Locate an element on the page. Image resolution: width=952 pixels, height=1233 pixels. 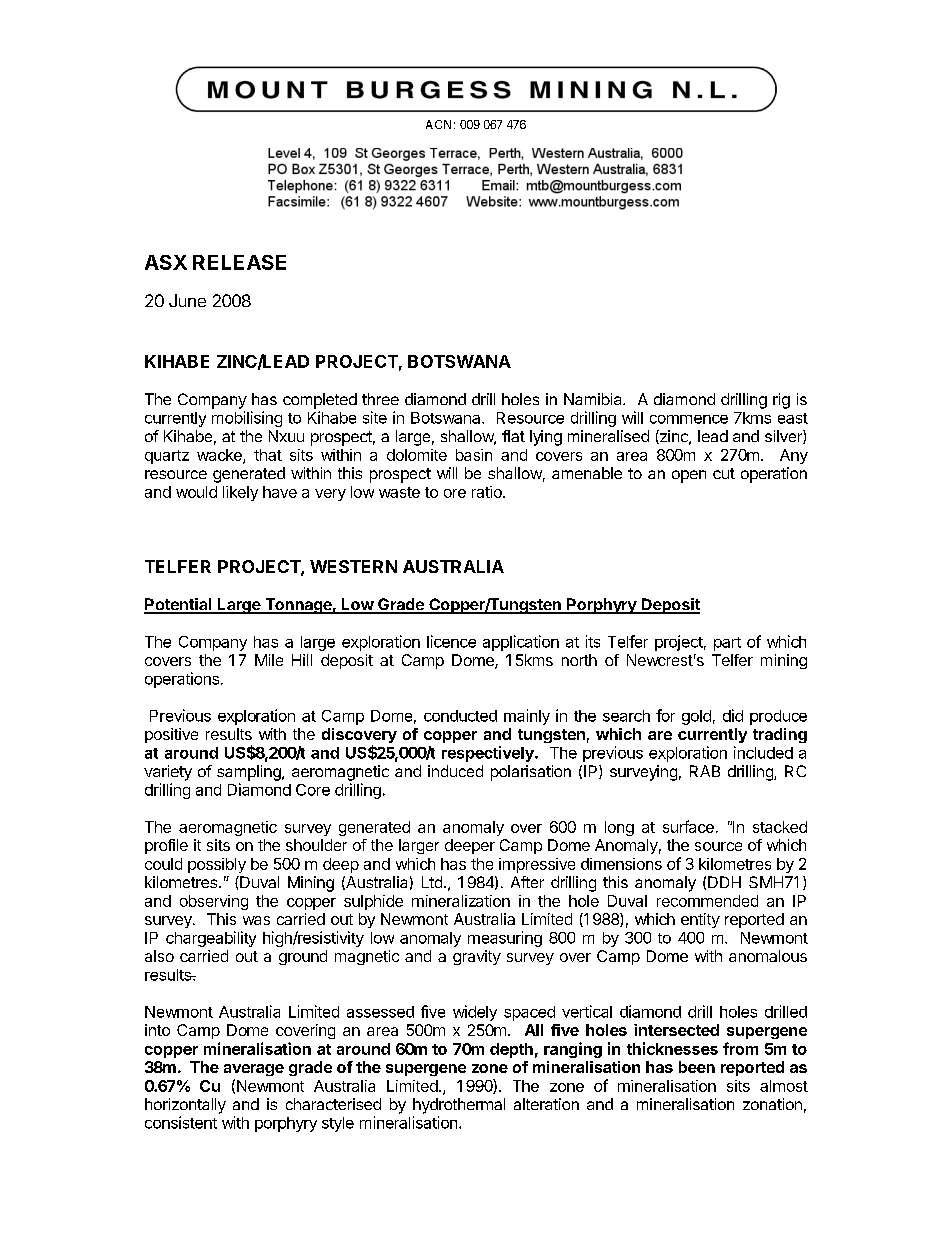
RELEASE is located at coordinates (239, 262).
